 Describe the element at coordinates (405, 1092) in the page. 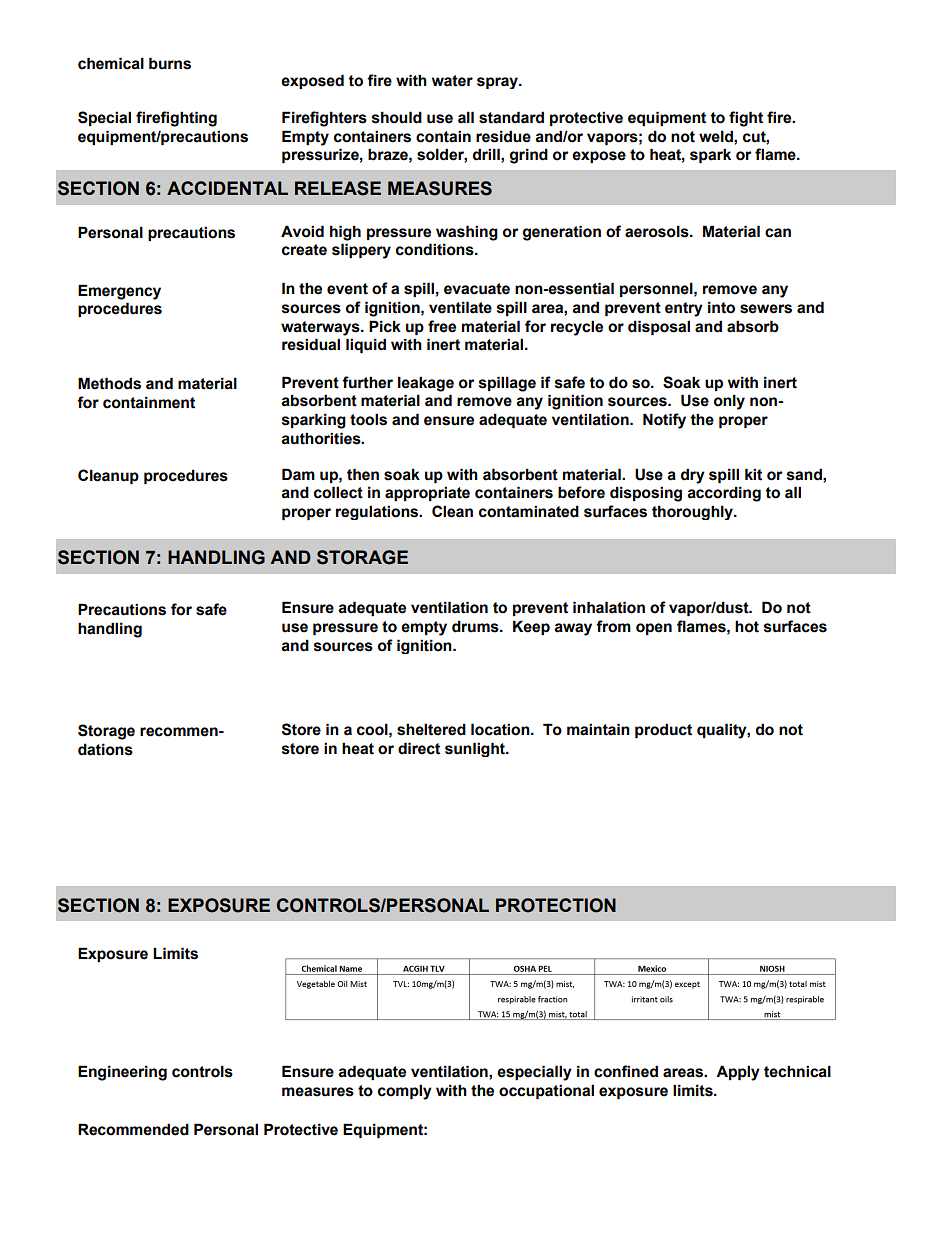

I see `comply` at that location.
